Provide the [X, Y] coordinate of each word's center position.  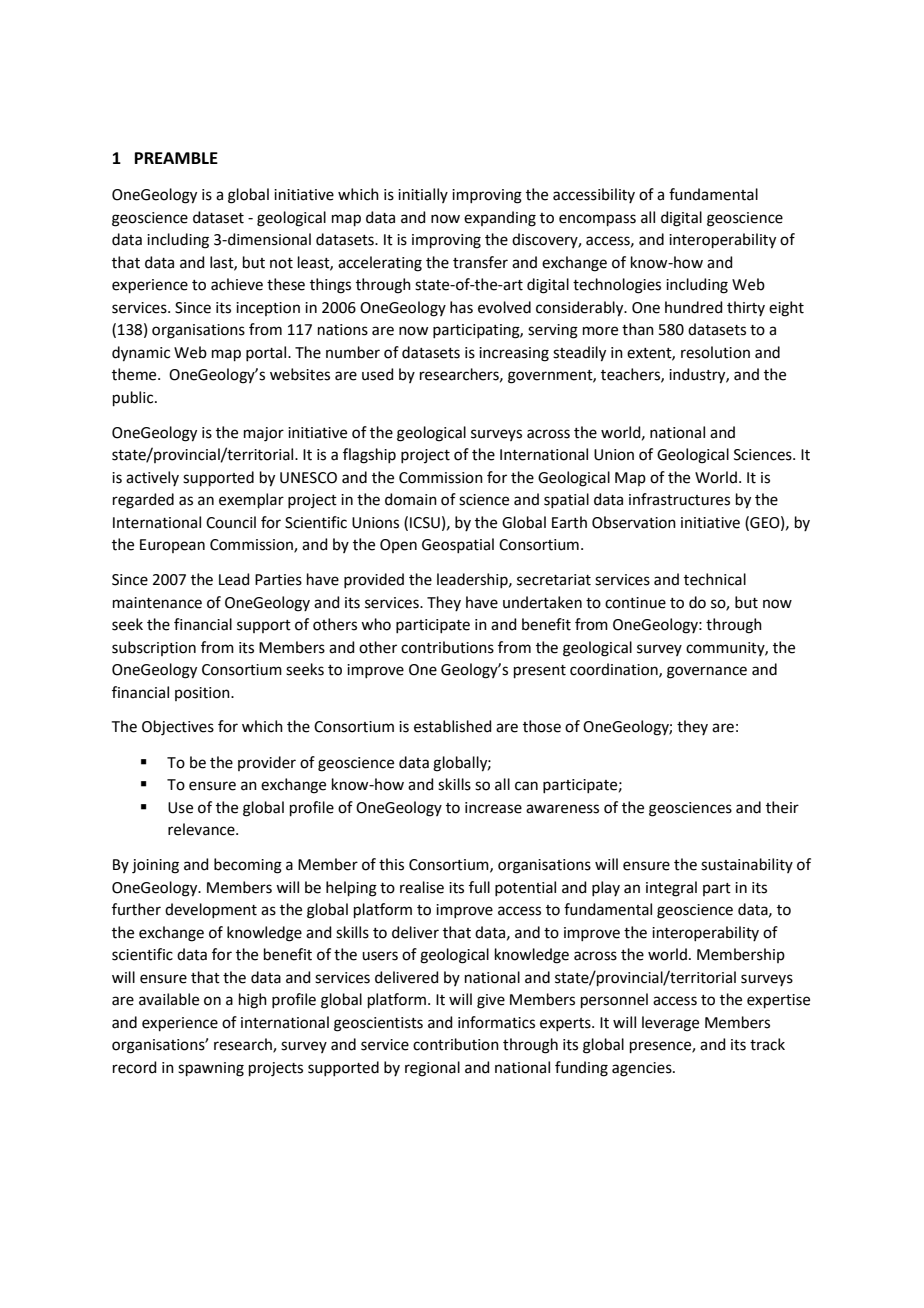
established [453, 726]
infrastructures [679, 499]
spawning [211, 1069]
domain [411, 499]
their [782, 807]
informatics [496, 1022]
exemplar [251, 500]
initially [423, 195]
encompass [597, 220]
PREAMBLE [176, 158]
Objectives [178, 728]
